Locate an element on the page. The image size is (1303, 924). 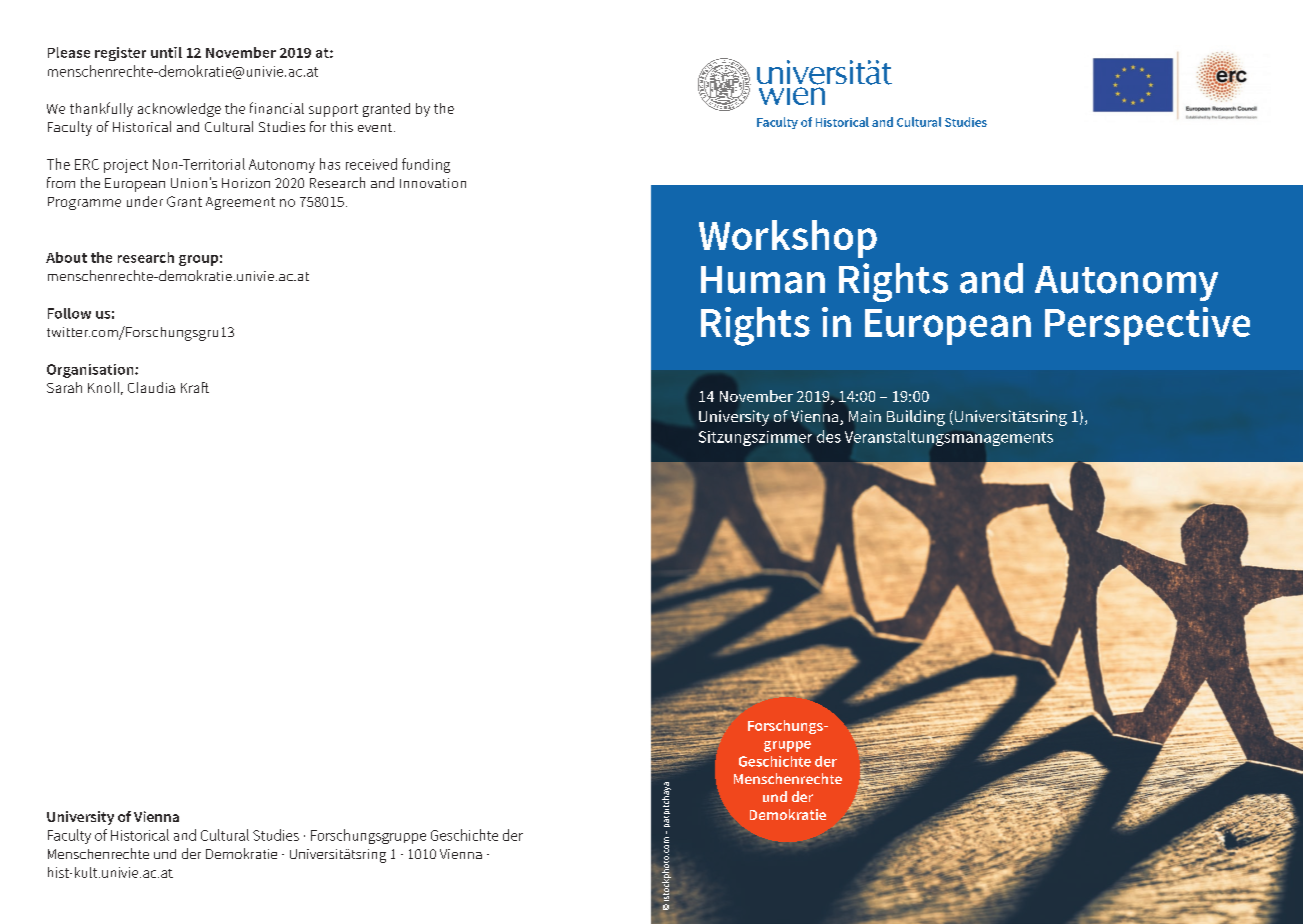
des is located at coordinates (829, 436).
